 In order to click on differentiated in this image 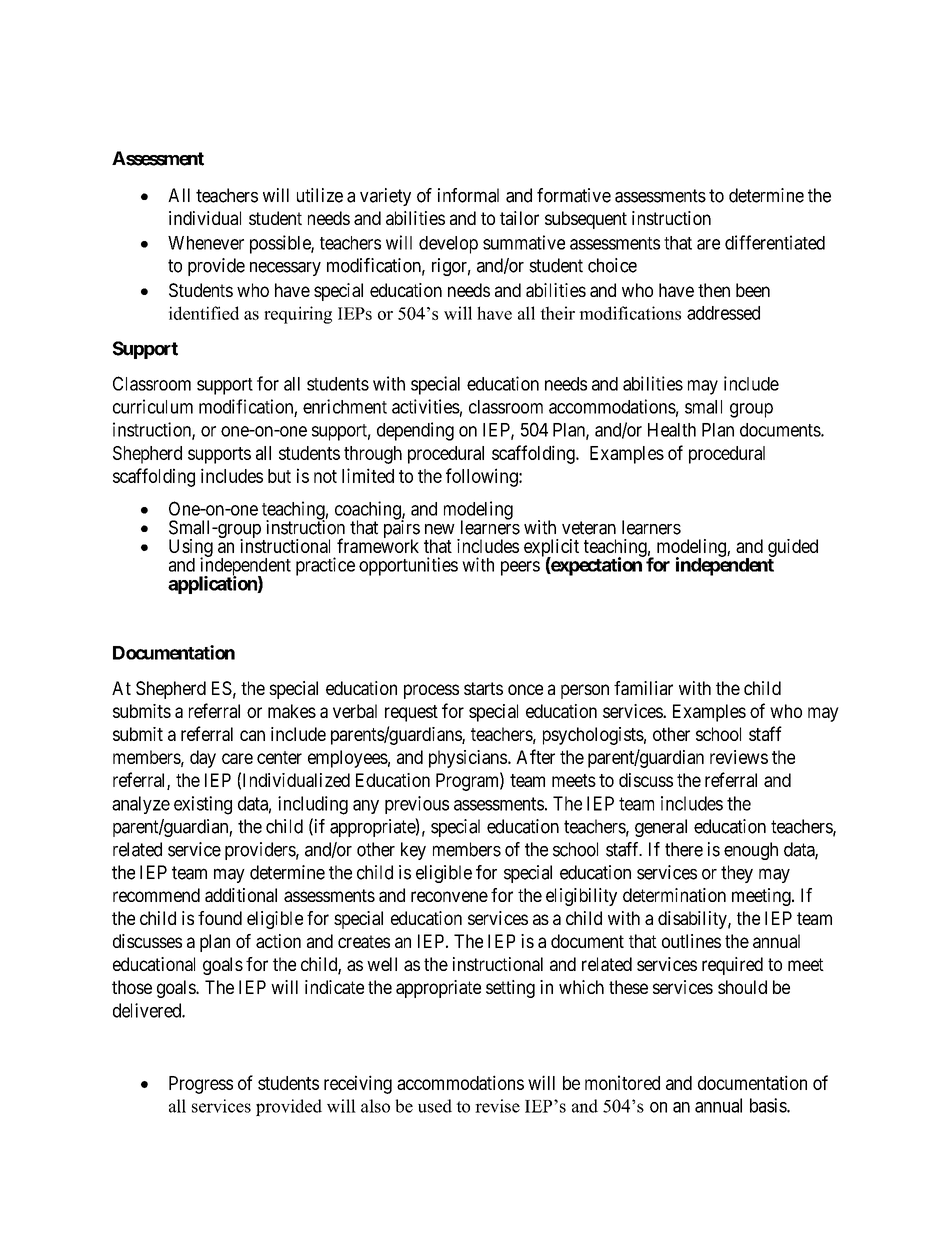, I will do `click(775, 242)`.
